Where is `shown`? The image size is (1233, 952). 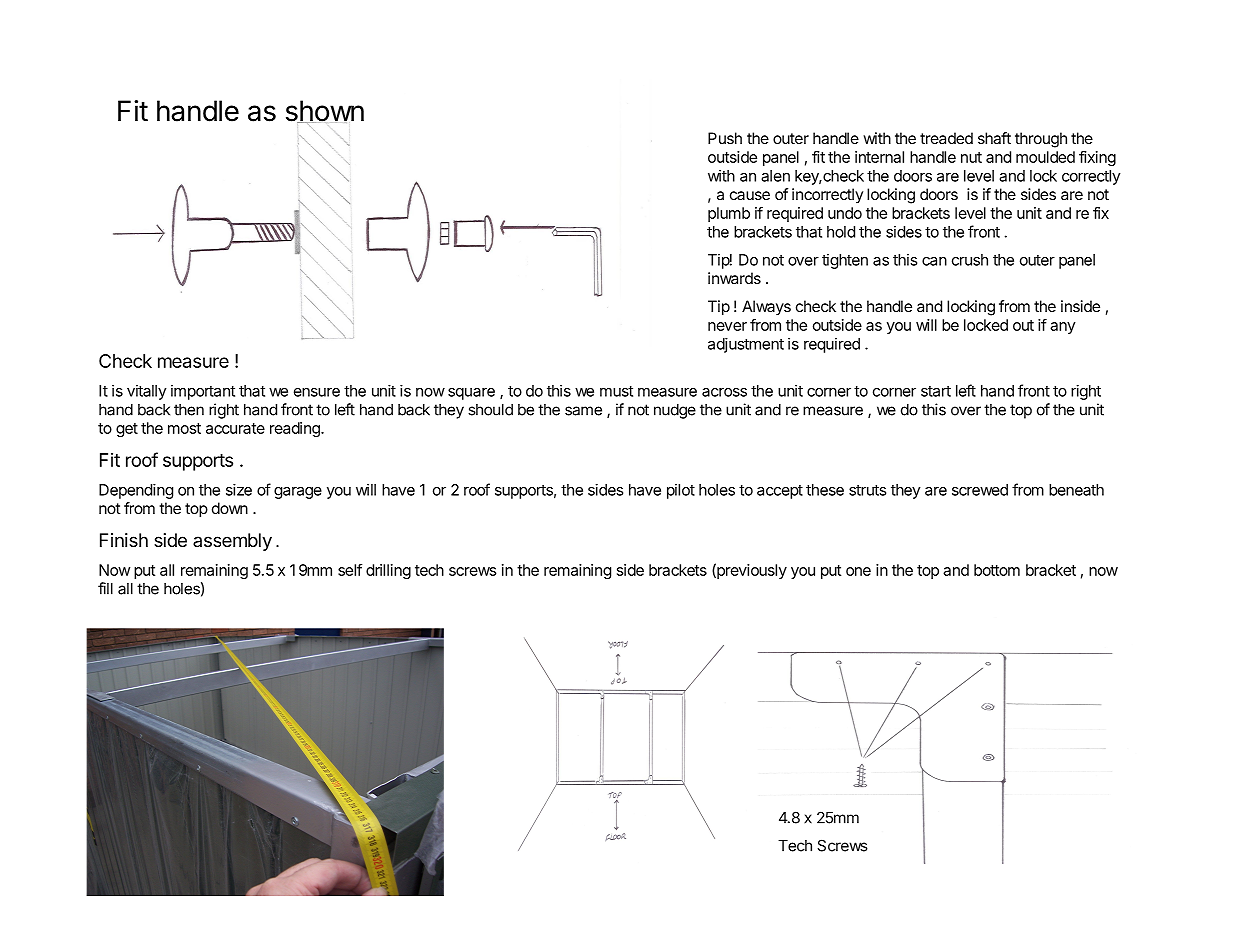 shown is located at coordinates (325, 112).
